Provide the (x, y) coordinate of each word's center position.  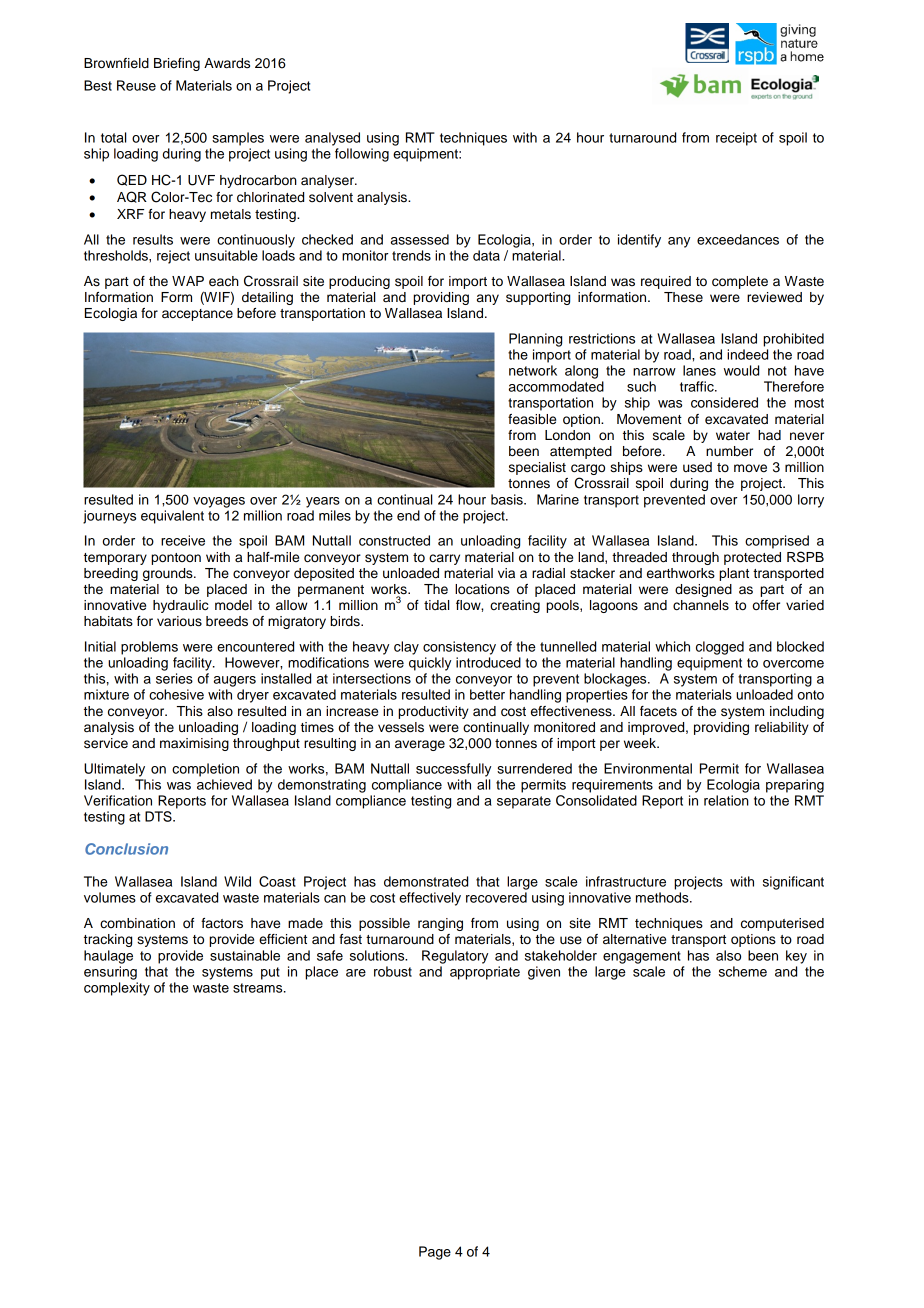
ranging (440, 924)
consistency (459, 648)
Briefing (177, 64)
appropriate (485, 973)
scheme (743, 971)
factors (222, 923)
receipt (736, 139)
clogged (720, 648)
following (362, 155)
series (174, 678)
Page (435, 1253)
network (533, 370)
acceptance (197, 315)
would (741, 370)
